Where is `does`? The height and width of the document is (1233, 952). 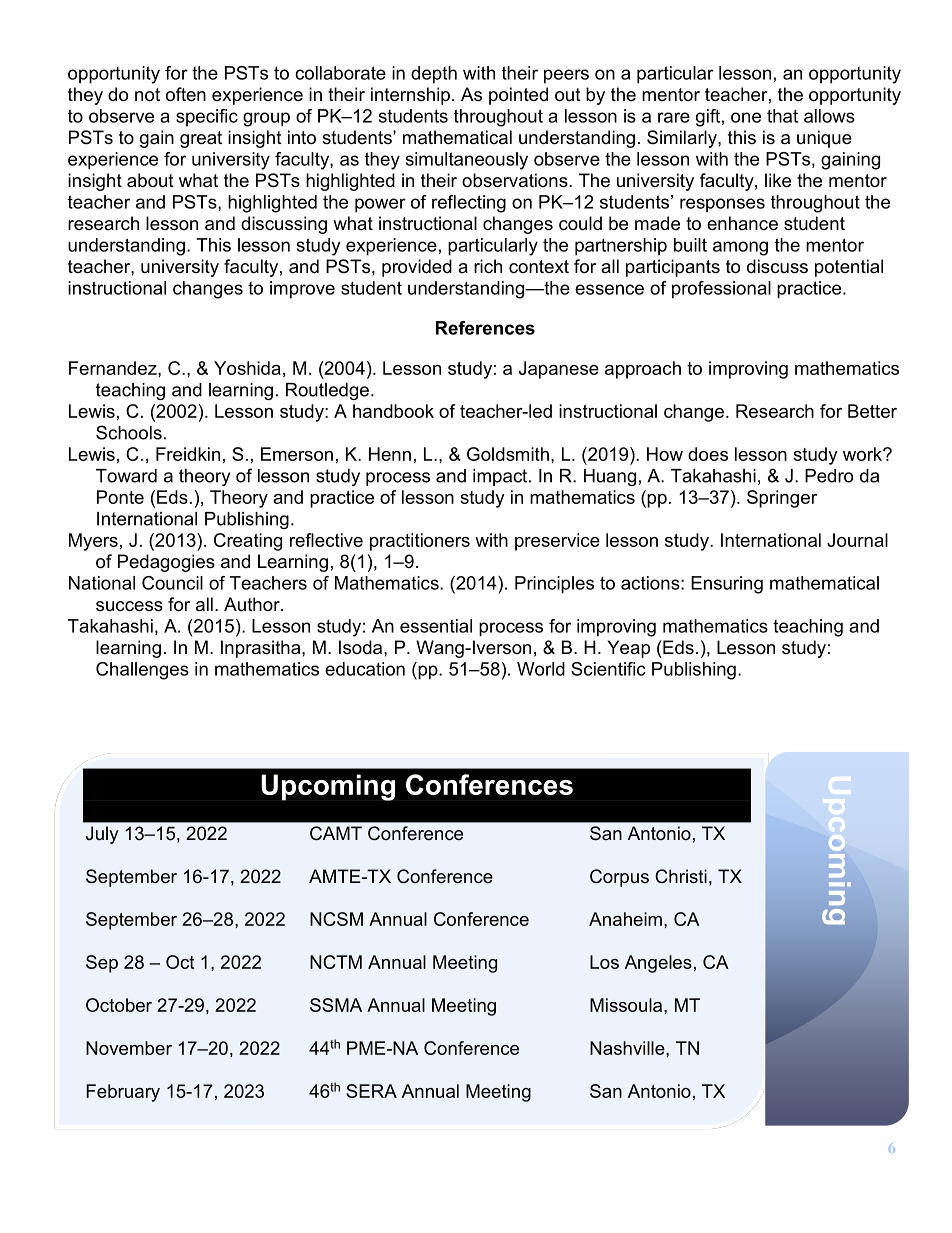
does is located at coordinates (708, 454).
